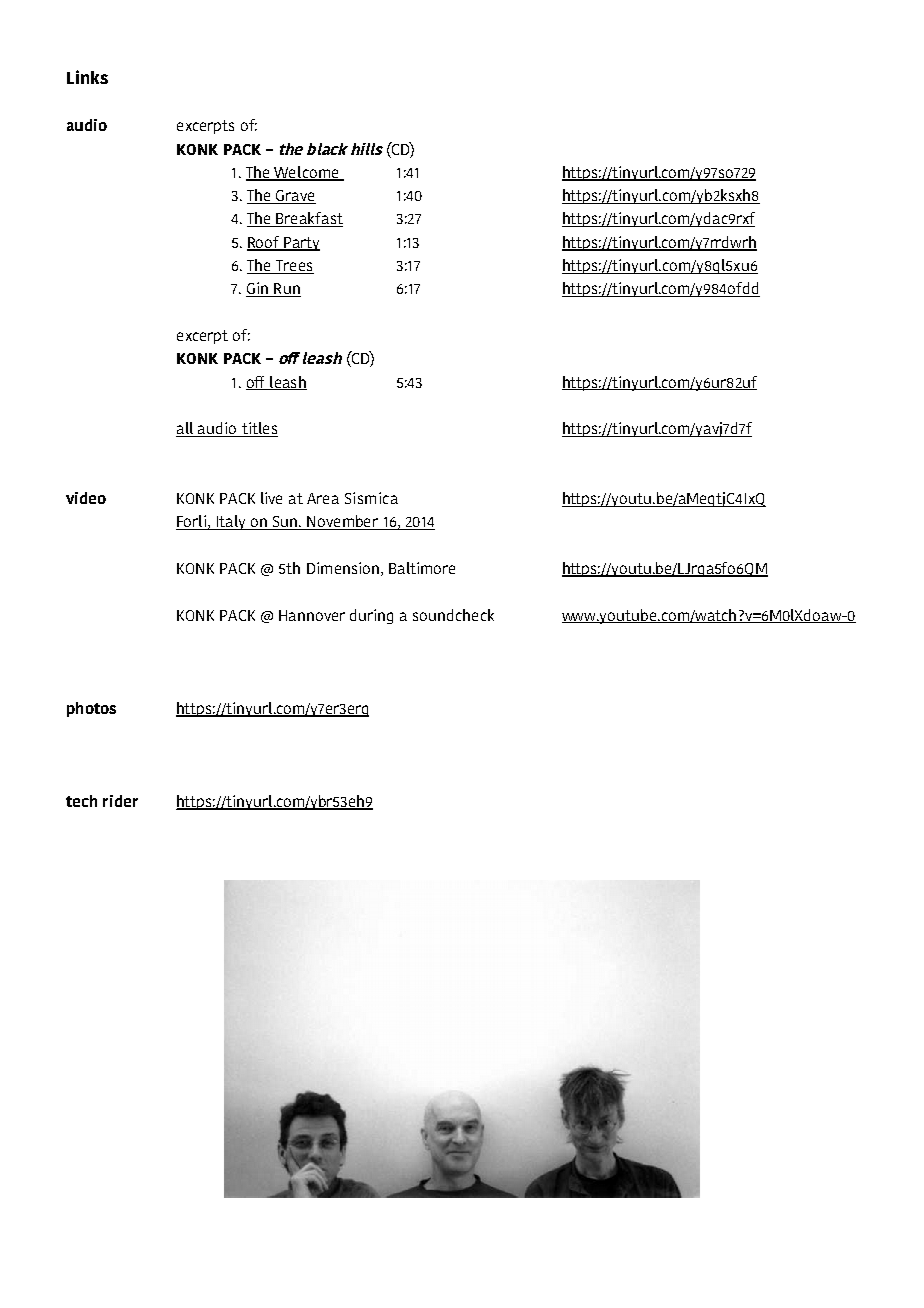  What do you see at coordinates (259, 429) in the screenshot?
I see `titles` at bounding box center [259, 429].
